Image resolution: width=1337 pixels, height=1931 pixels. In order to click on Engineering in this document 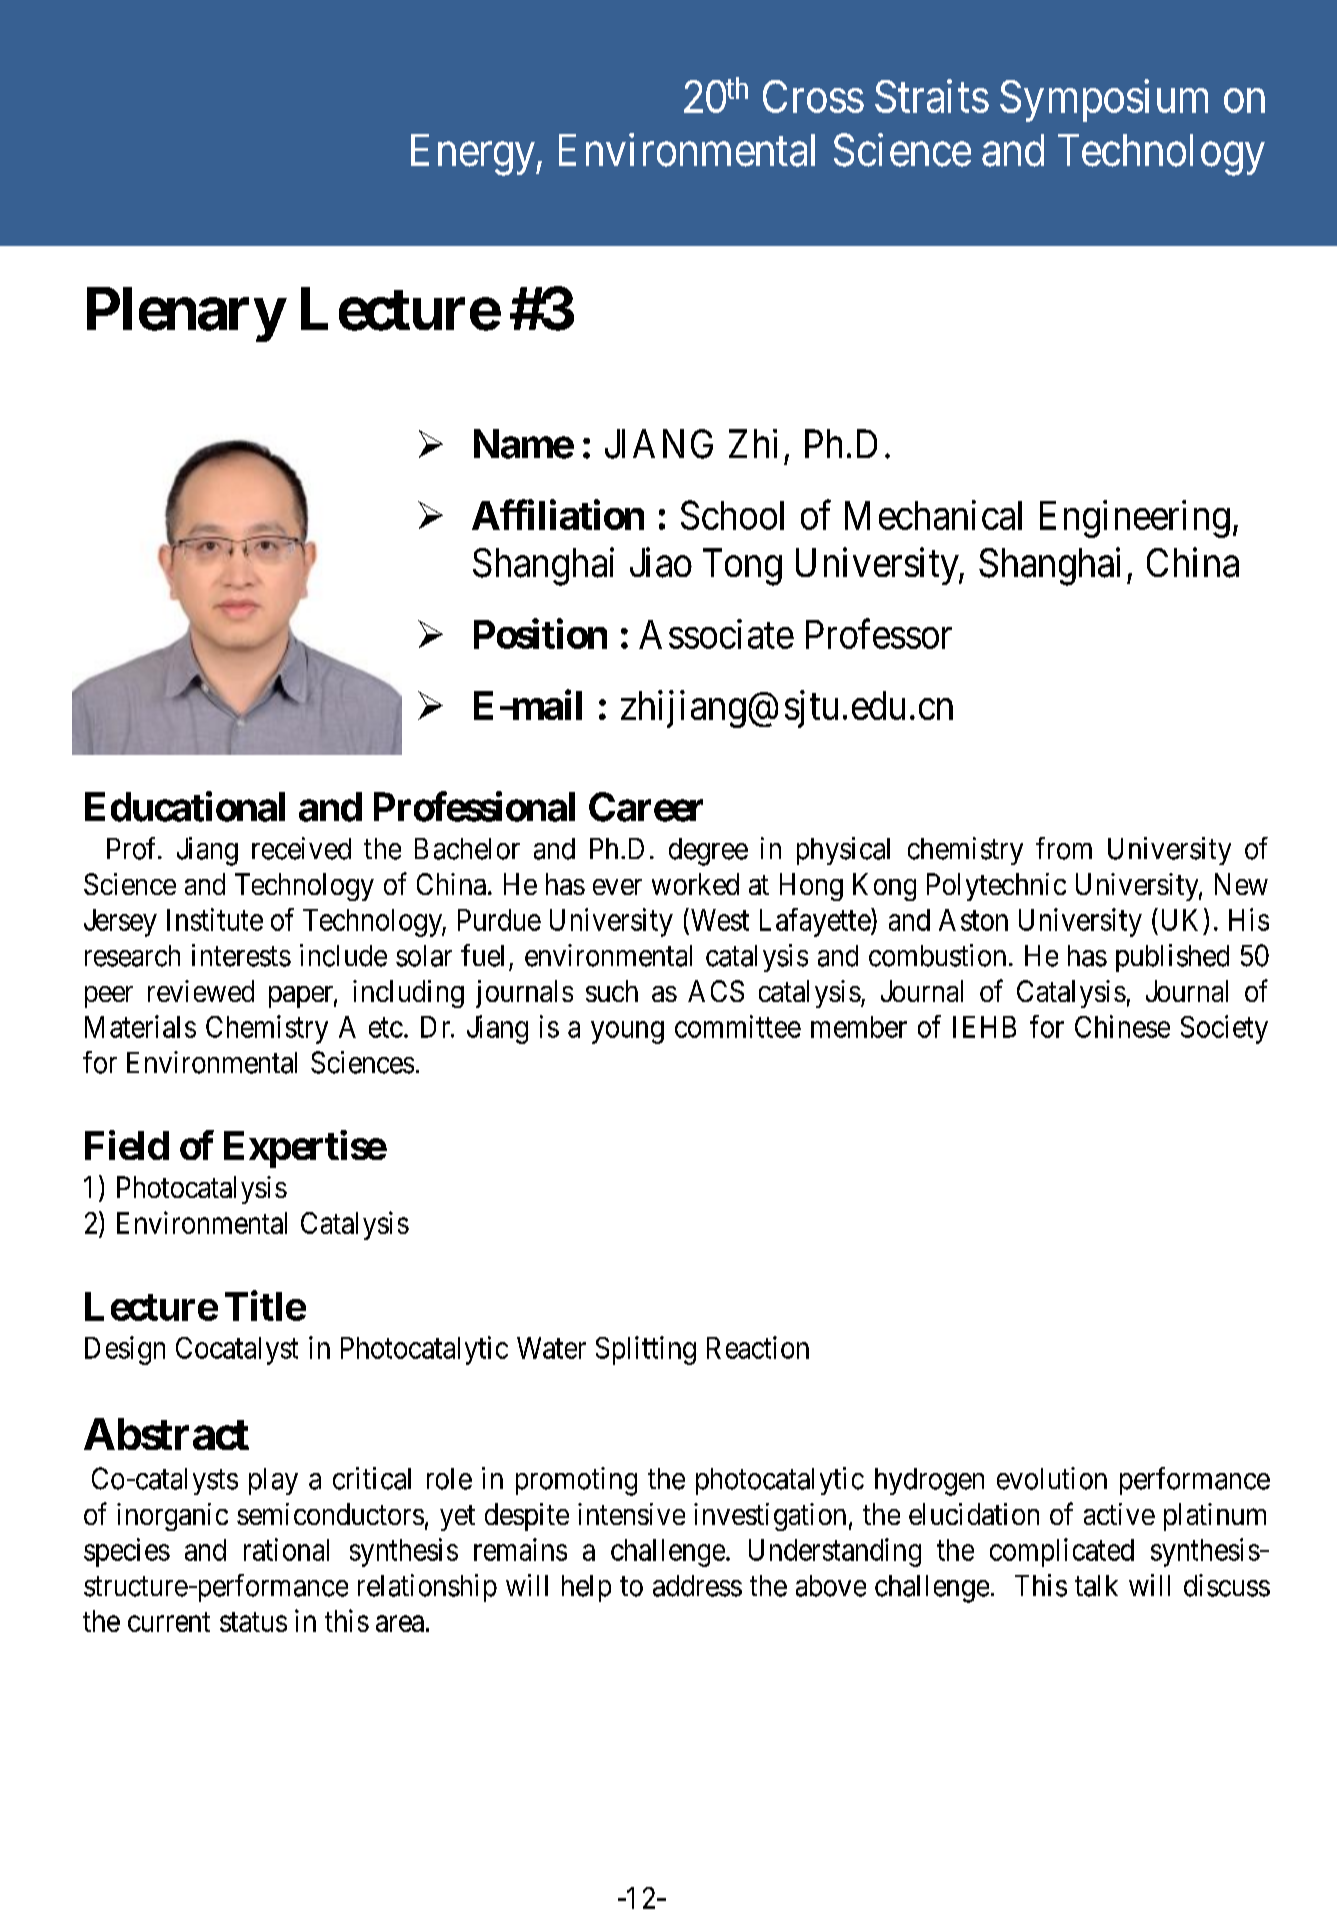, I will do `click(1135, 519)`.
